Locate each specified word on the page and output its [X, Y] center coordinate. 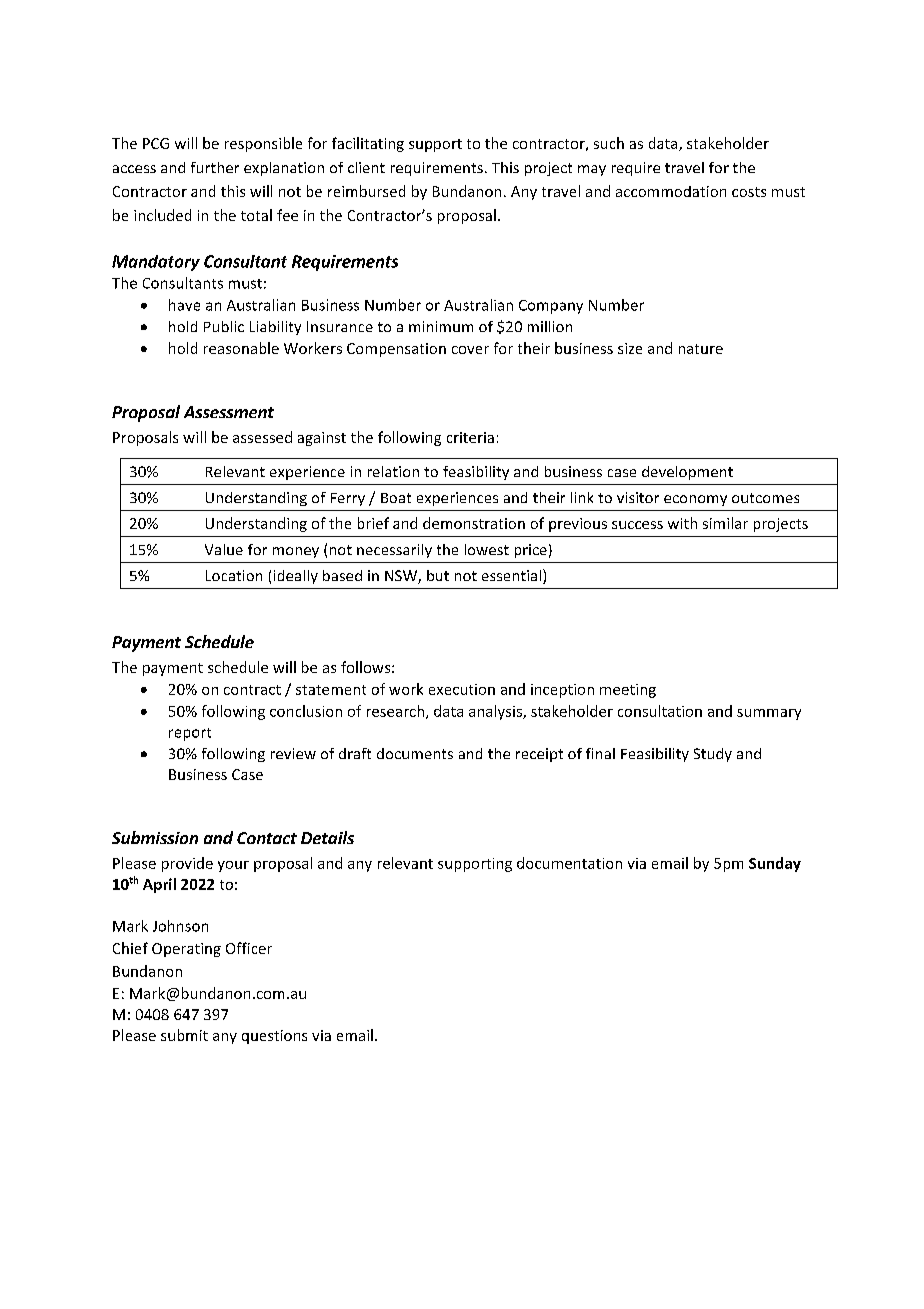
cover [470, 350]
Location [234, 575]
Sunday [775, 864]
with [682, 523]
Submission [155, 837]
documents [415, 753]
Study [713, 755]
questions [274, 1037]
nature [701, 349]
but [438, 575]
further [215, 167]
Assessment [229, 412]
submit [184, 1035]
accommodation [671, 191]
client [366, 167]
